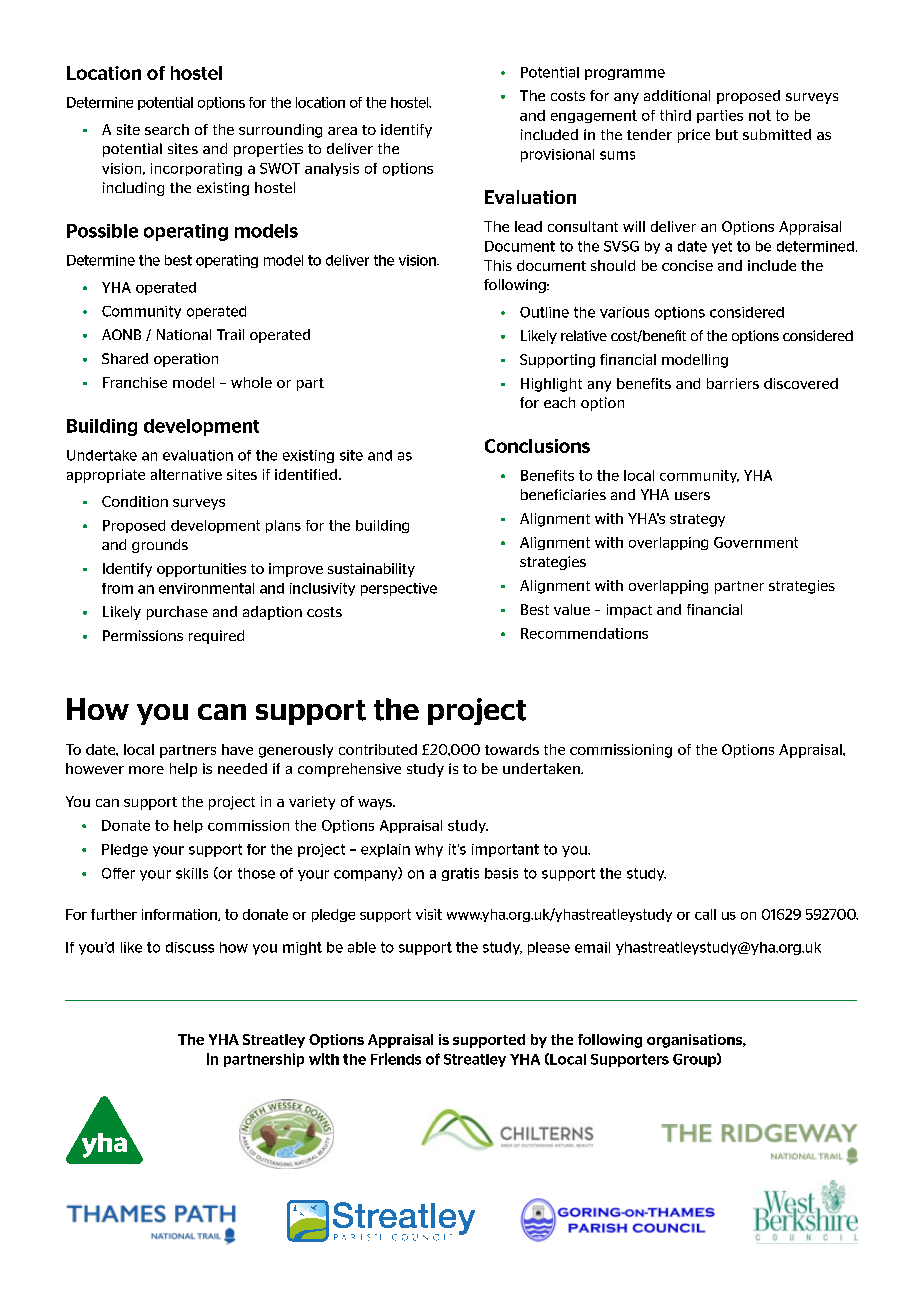 The image size is (924, 1308). I want to click on ways, so click(376, 804).
